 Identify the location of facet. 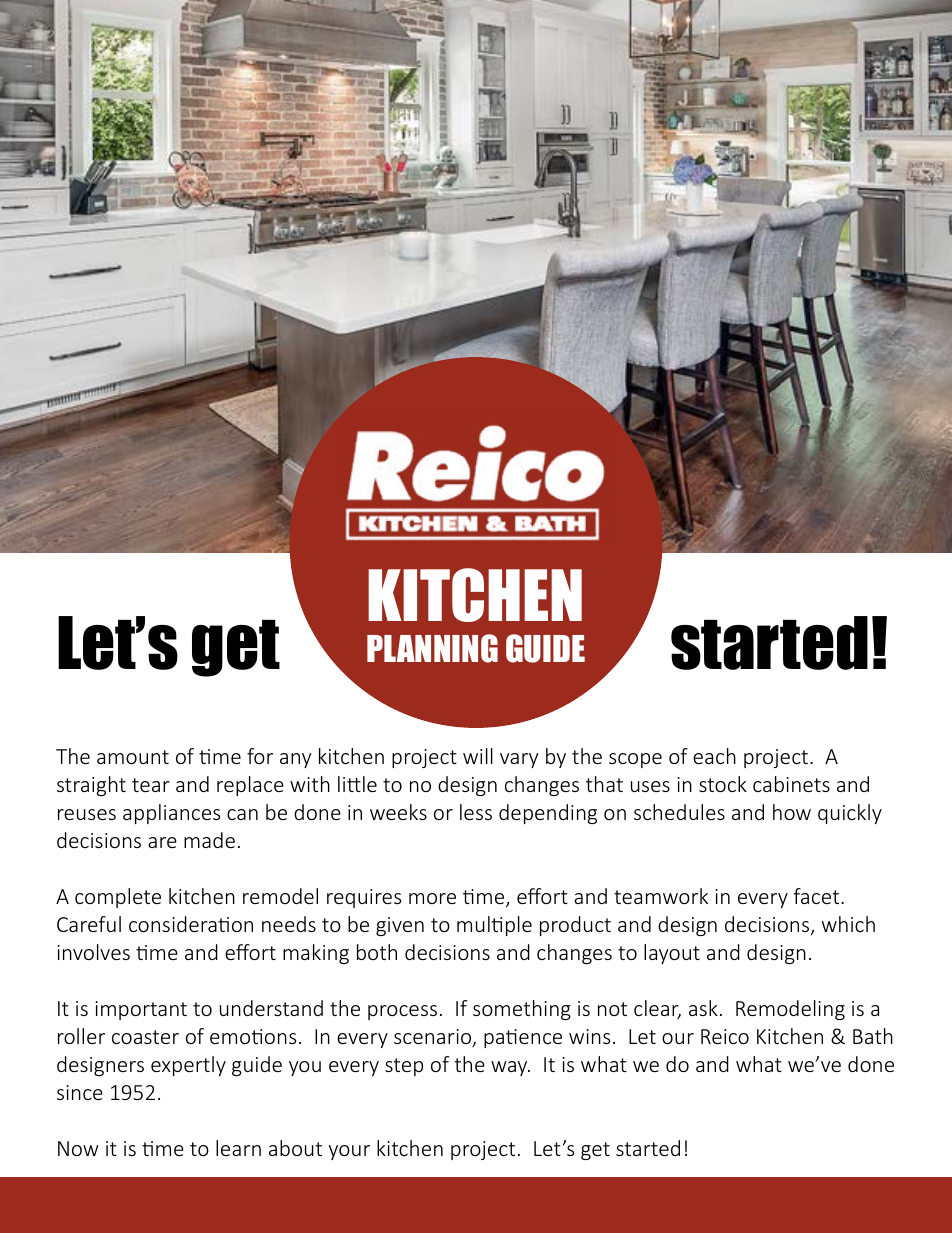
(818, 896).
